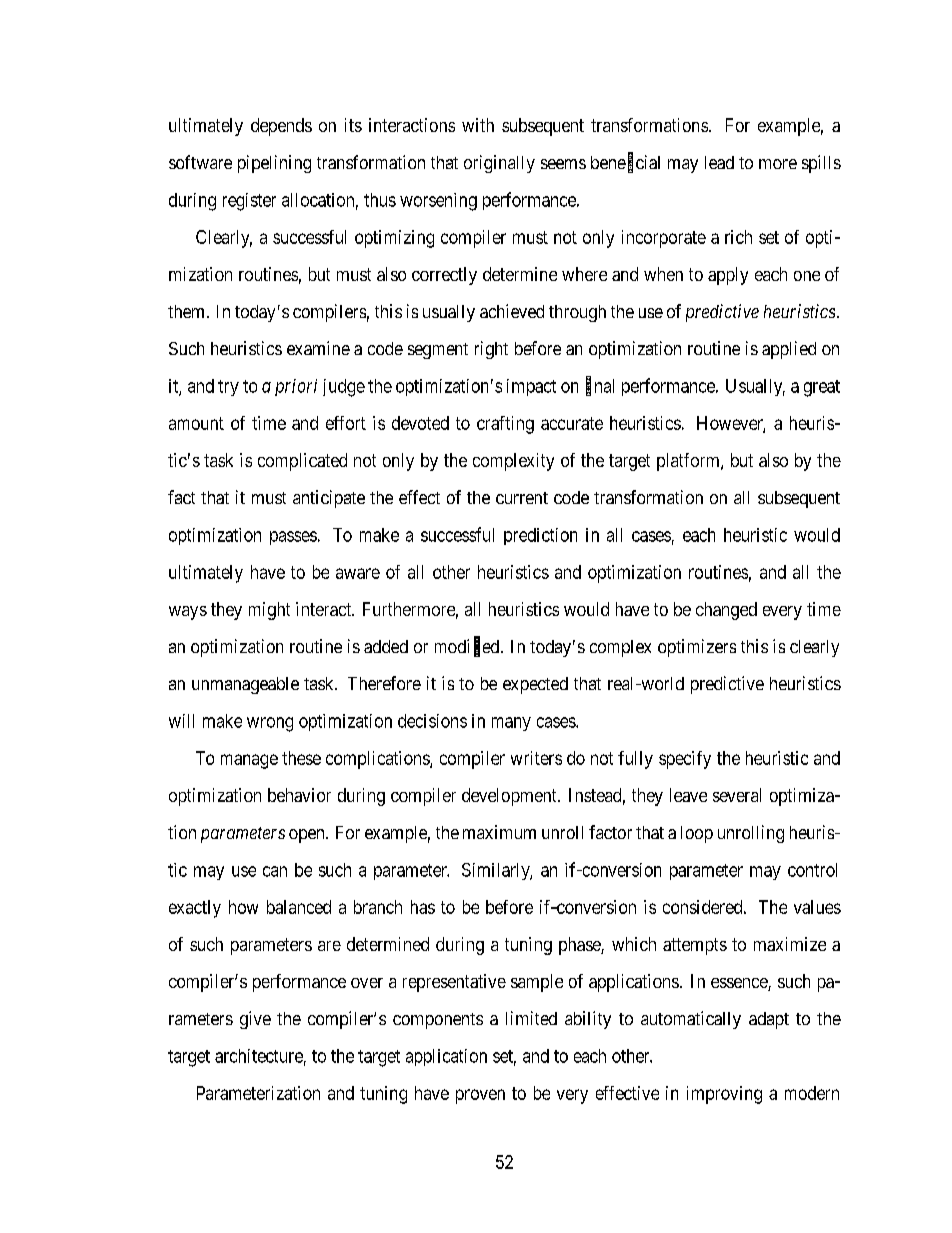 Image resolution: width=952 pixels, height=1233 pixels. What do you see at coordinates (367, 983) in the screenshot?
I see `over` at bounding box center [367, 983].
